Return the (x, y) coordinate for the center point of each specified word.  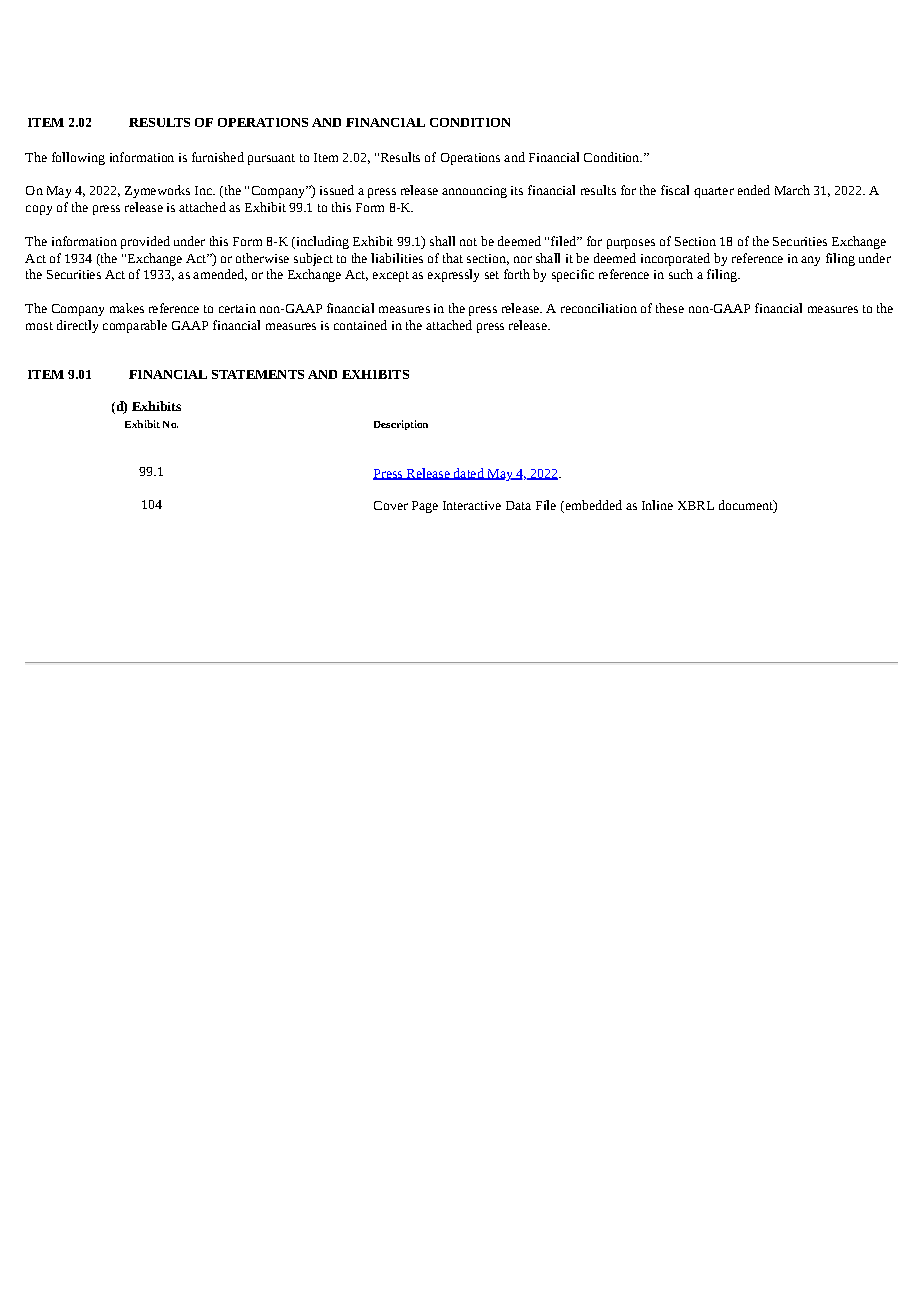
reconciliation (599, 308)
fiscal (675, 190)
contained (360, 325)
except (391, 276)
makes (127, 308)
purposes (631, 244)
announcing (474, 192)
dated (468, 474)
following (78, 158)
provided (145, 242)
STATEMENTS (258, 374)
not (468, 242)
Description (401, 425)
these (670, 308)
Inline (657, 505)
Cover (391, 505)
